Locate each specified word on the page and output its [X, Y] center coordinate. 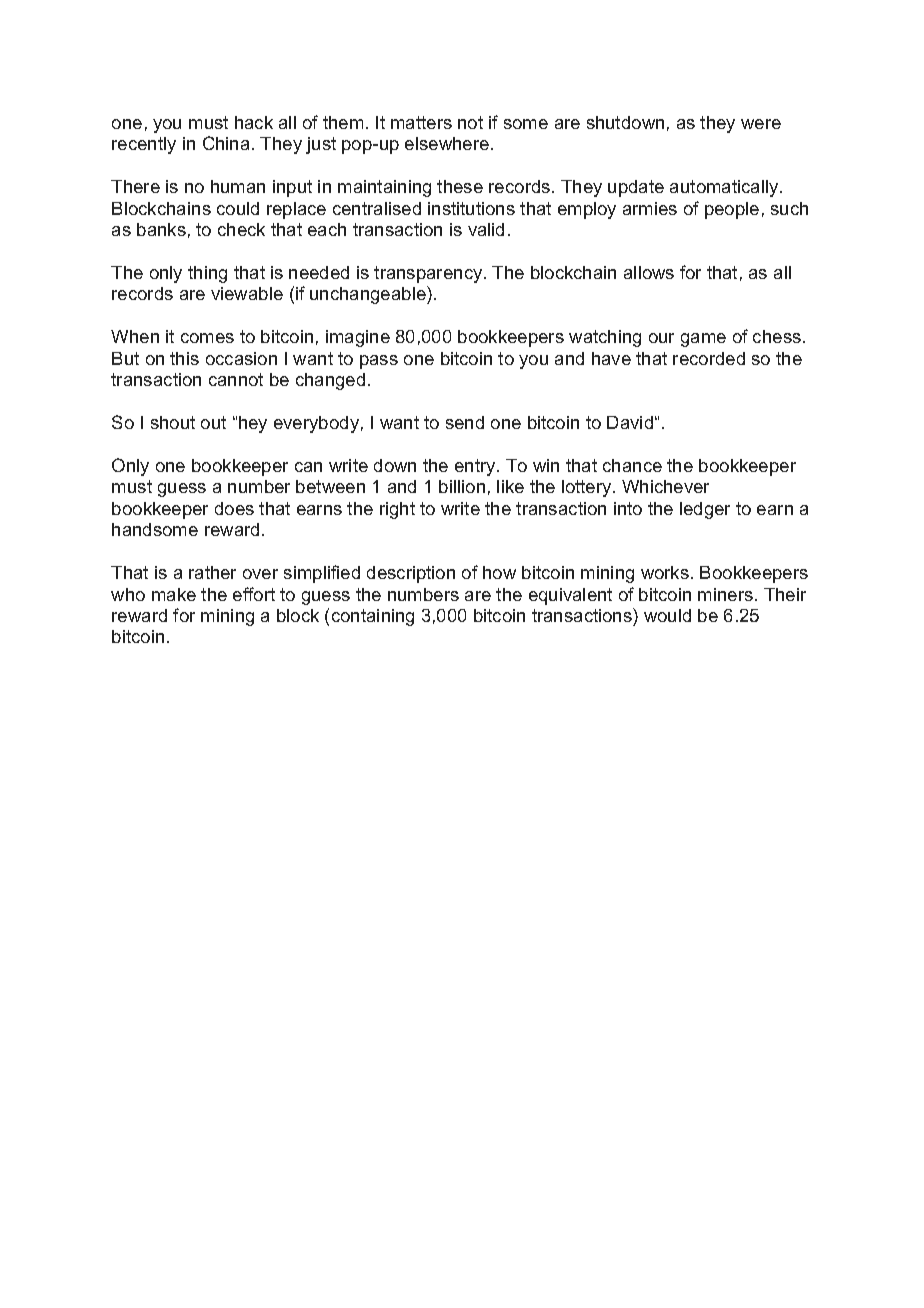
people [732, 210]
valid [486, 229]
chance [632, 465]
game [703, 340]
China [226, 143]
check [241, 229]
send [465, 422]
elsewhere [447, 143]
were [761, 124]
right [397, 510]
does [234, 508]
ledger [705, 510]
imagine [358, 338]
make [174, 594]
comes [207, 338]
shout [173, 422]
